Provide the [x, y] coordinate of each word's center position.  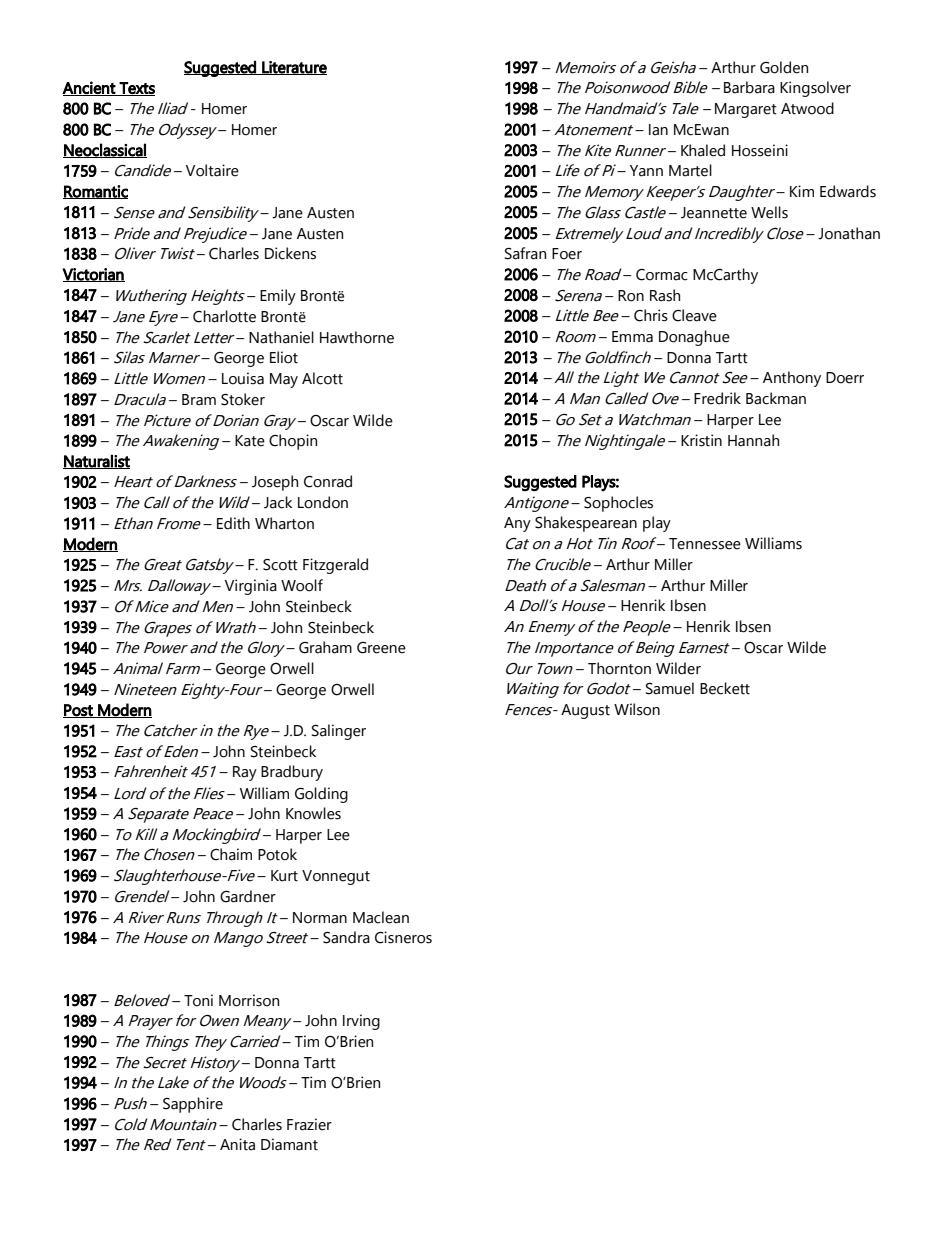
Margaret [746, 110]
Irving [361, 1022]
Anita [237, 1144]
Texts [136, 89]
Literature [293, 68]
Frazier [309, 1124]
